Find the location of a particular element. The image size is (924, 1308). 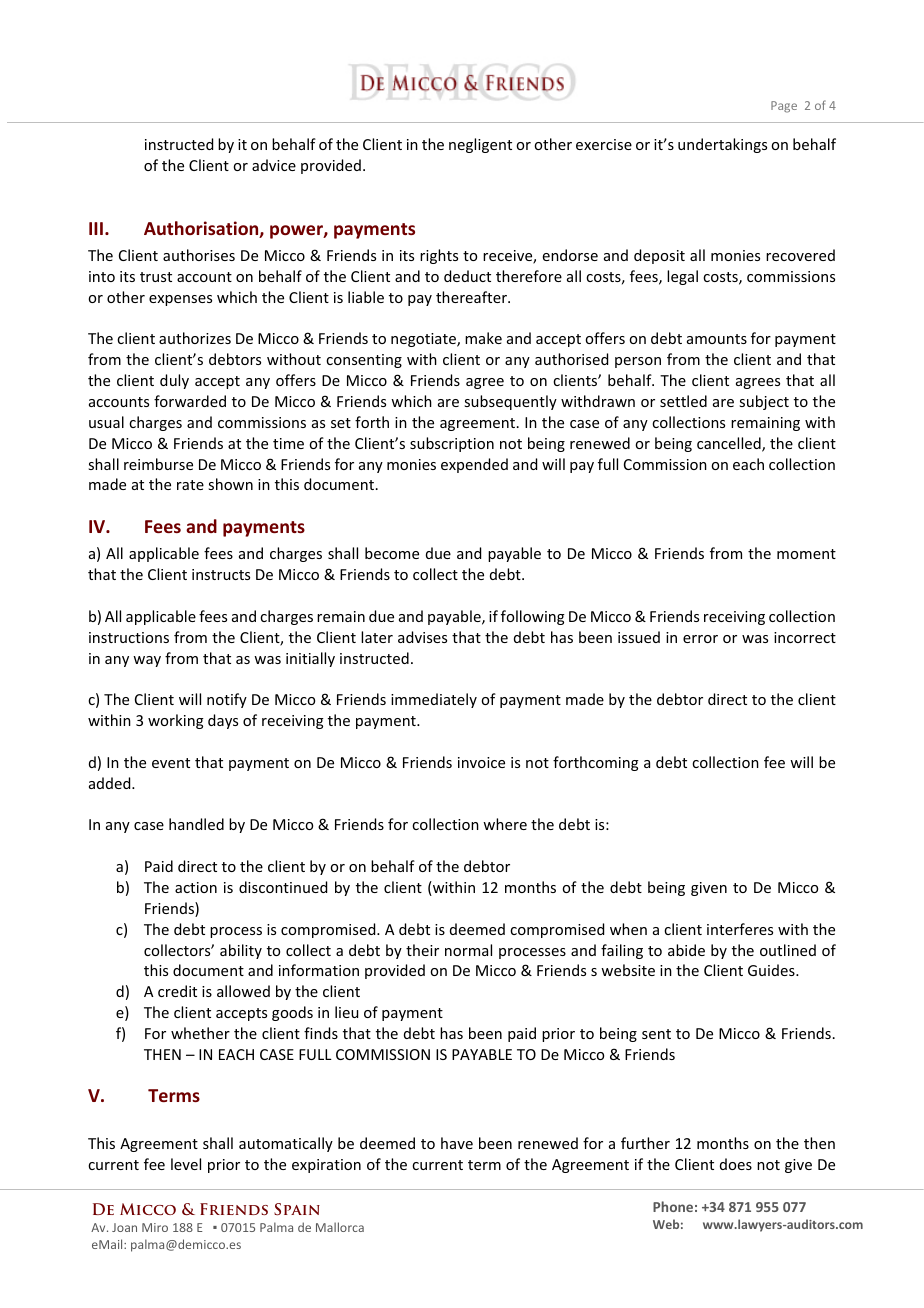

handled is located at coordinates (196, 824).
